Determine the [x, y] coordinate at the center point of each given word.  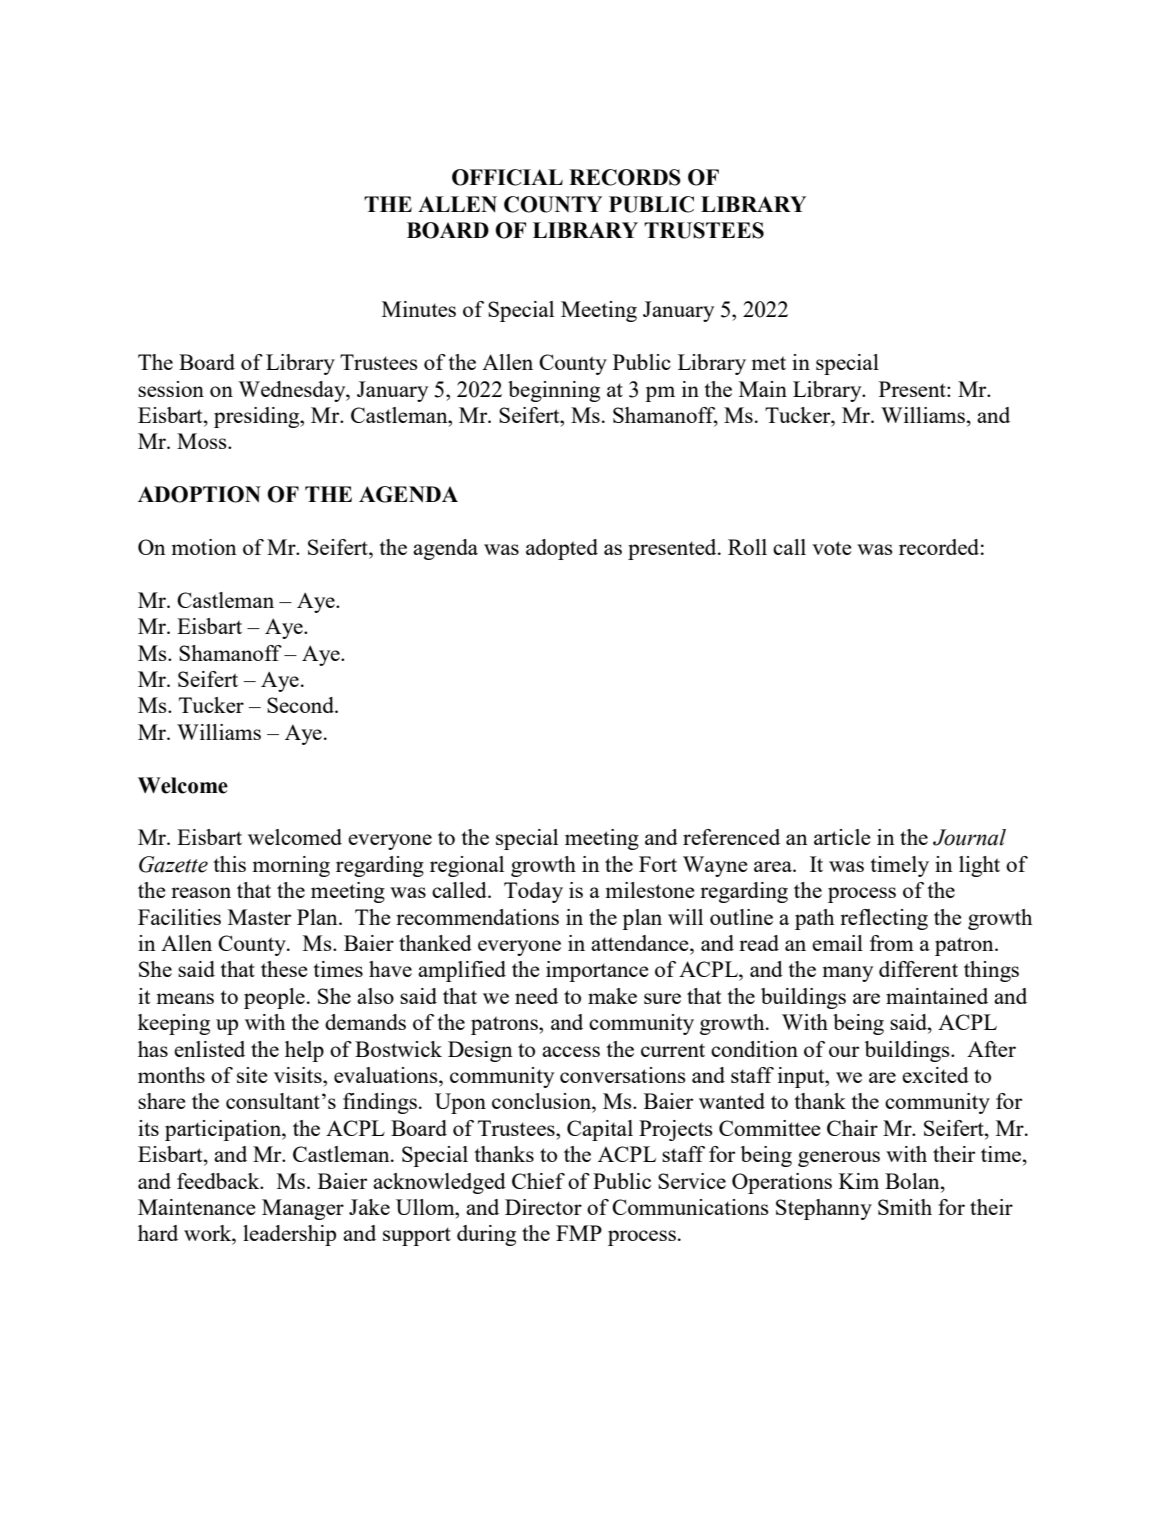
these [284, 969]
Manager [303, 1209]
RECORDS [625, 177]
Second [301, 705]
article [842, 837]
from [892, 943]
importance [597, 971]
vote [832, 548]
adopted [562, 549]
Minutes [419, 309]
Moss [203, 441]
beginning [554, 391]
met [769, 363]
